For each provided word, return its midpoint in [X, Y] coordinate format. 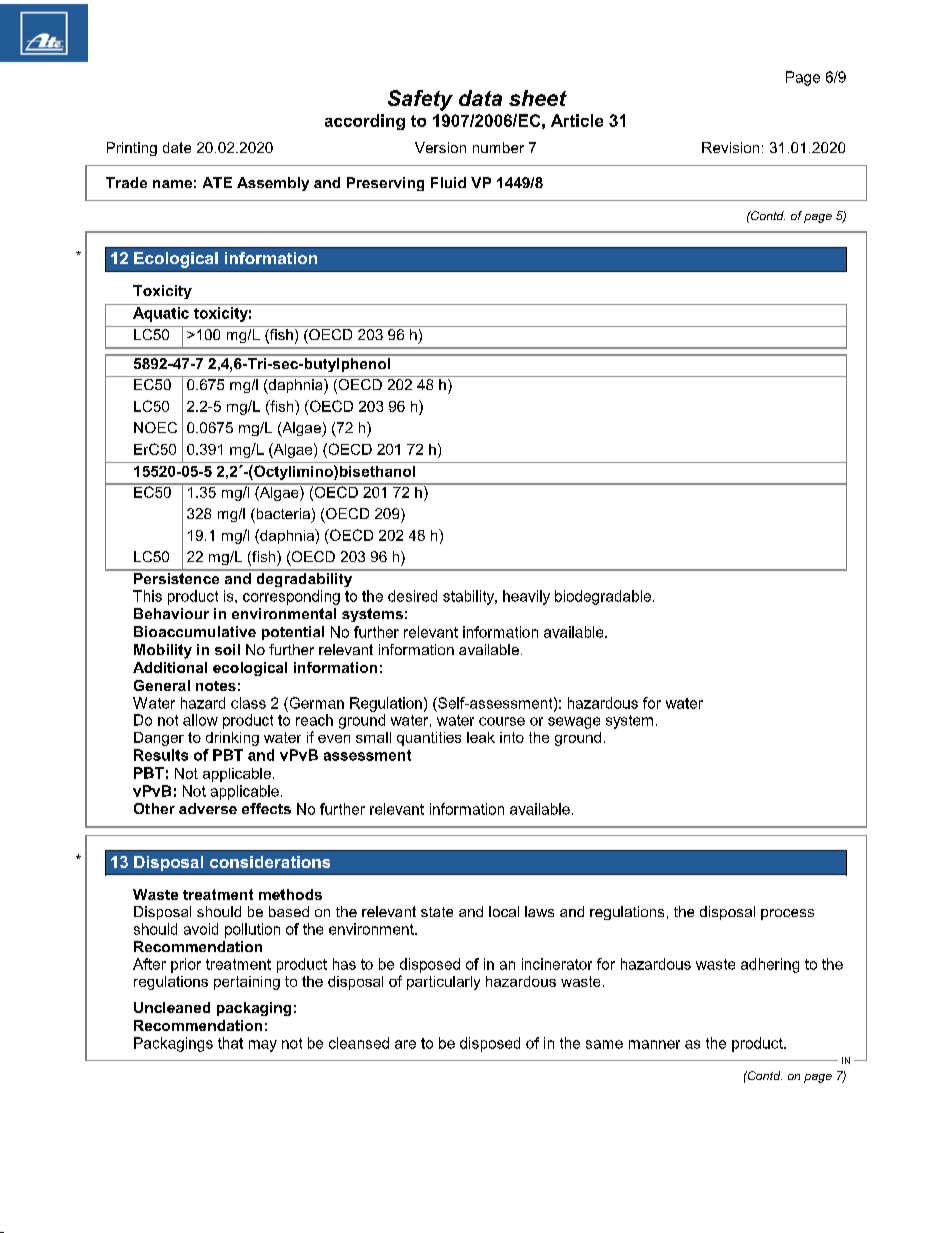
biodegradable [604, 597]
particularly [443, 983]
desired [412, 596]
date [177, 147]
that [230, 1043]
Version [440, 147]
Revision [730, 147]
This [147, 596]
